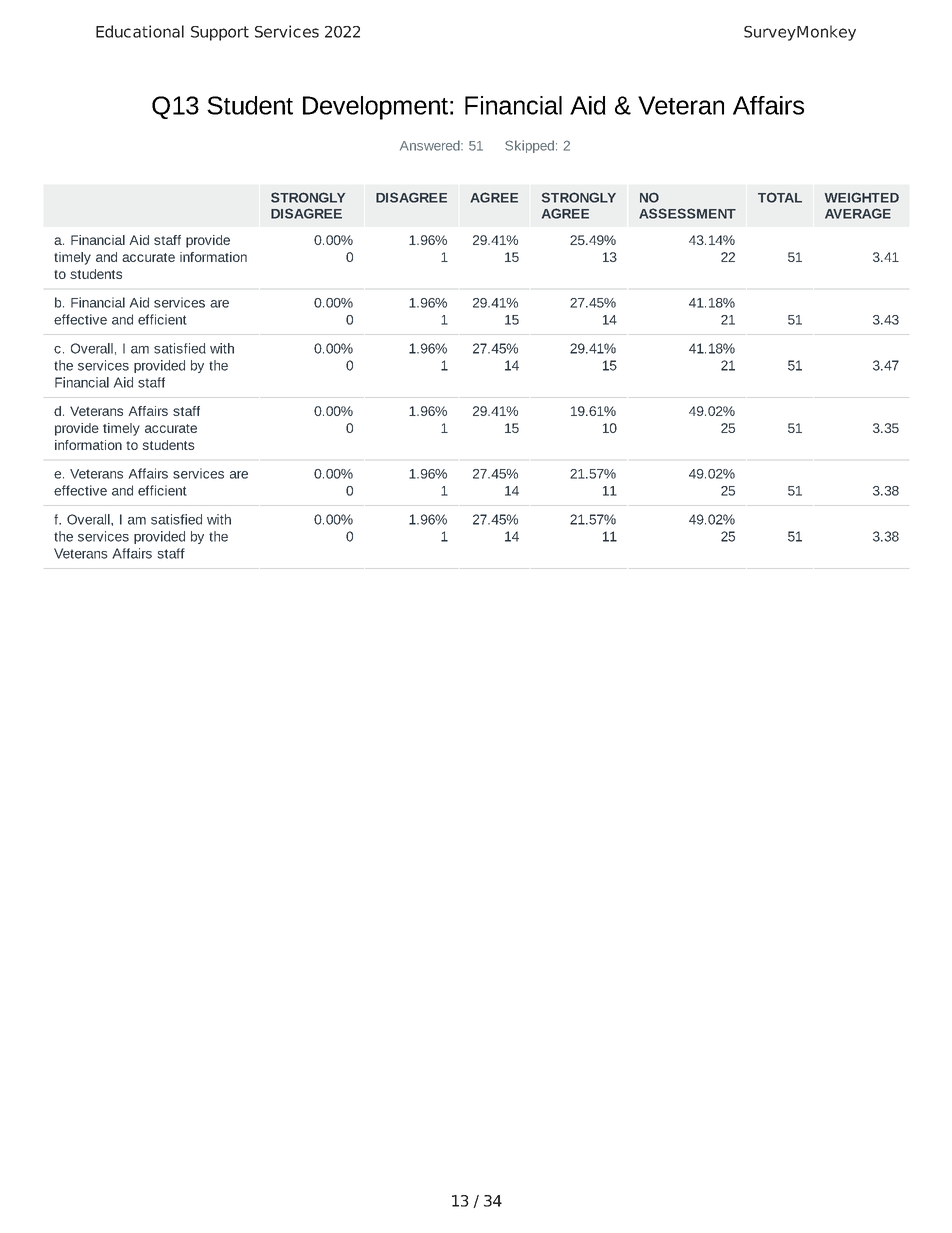 This screenshot has height=1233, width=952. I want to click on Skipped, so click(529, 146).
